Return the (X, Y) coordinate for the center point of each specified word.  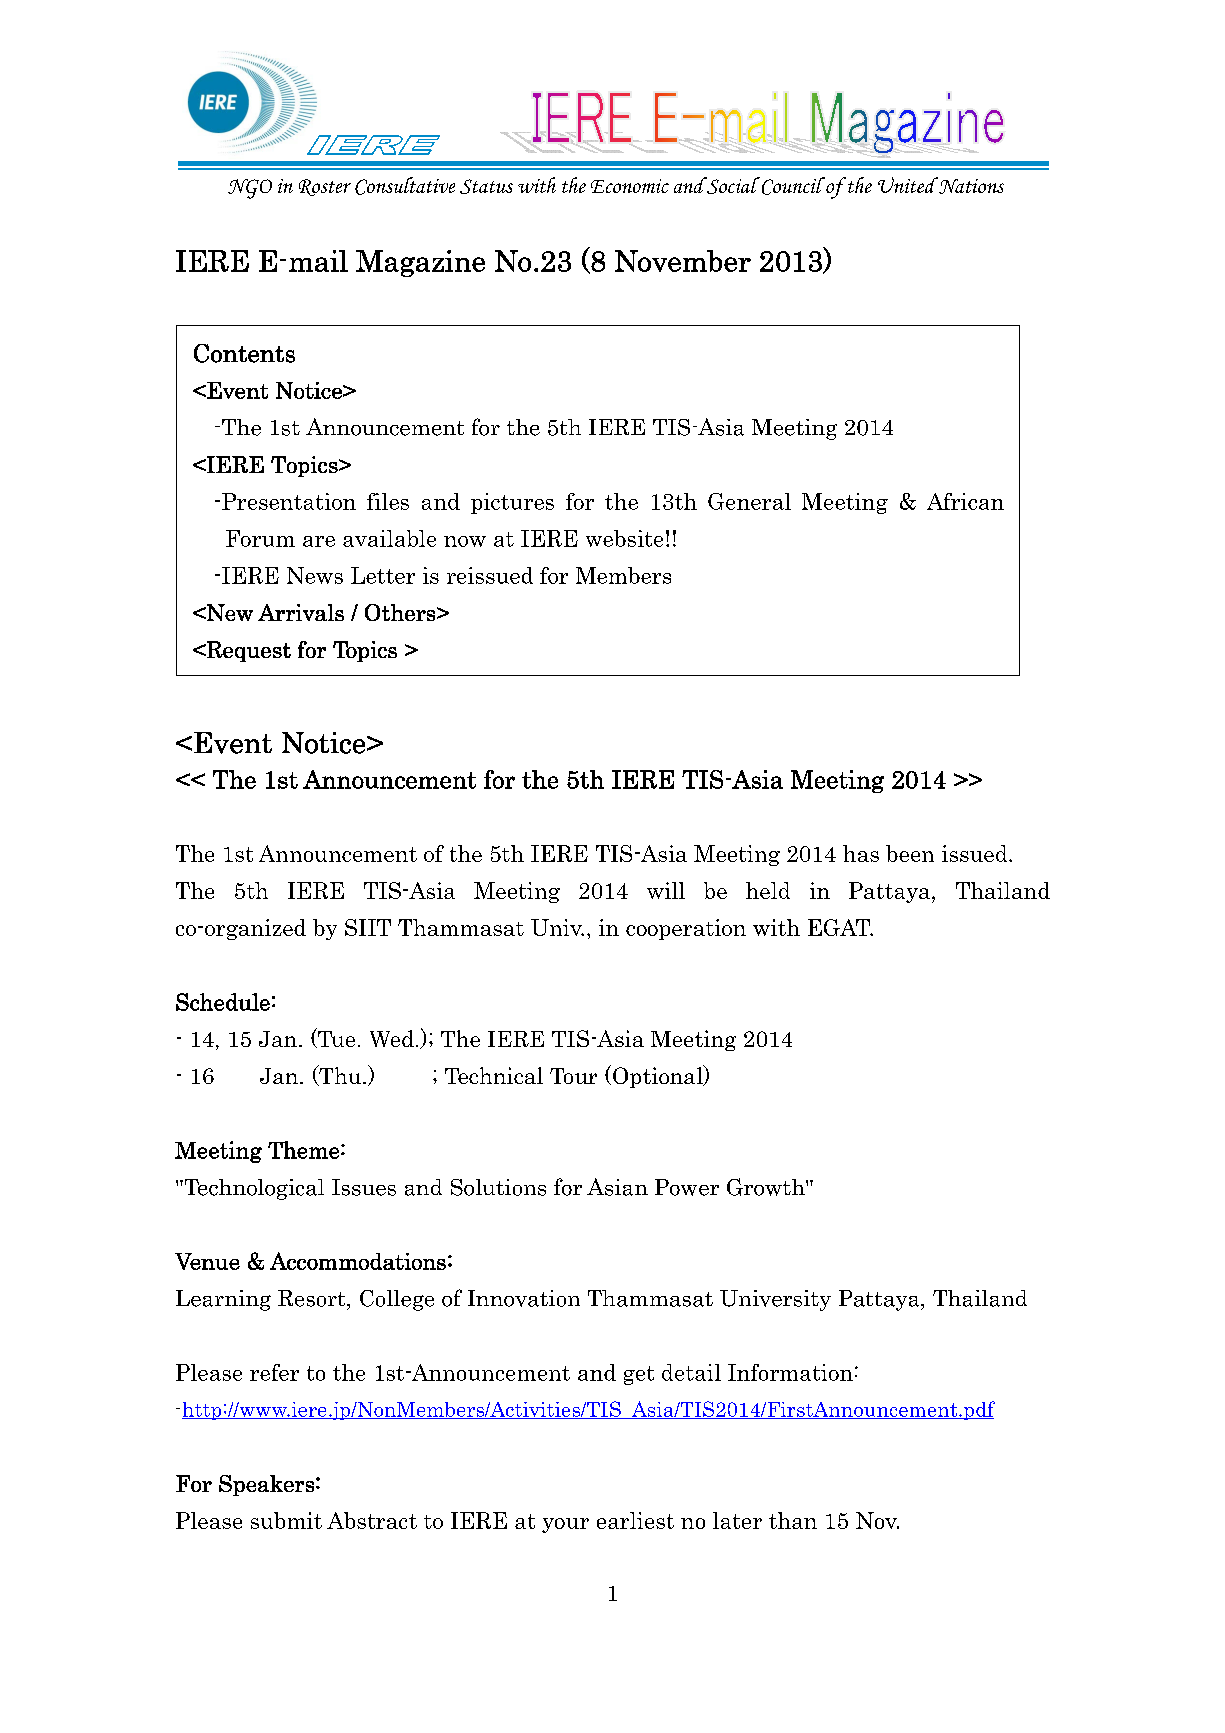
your (565, 1525)
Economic (630, 186)
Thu (339, 1075)
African (965, 501)
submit (286, 1520)
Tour (573, 1076)
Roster (325, 187)
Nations (970, 185)
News (315, 575)
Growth (767, 1187)
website (624, 538)
